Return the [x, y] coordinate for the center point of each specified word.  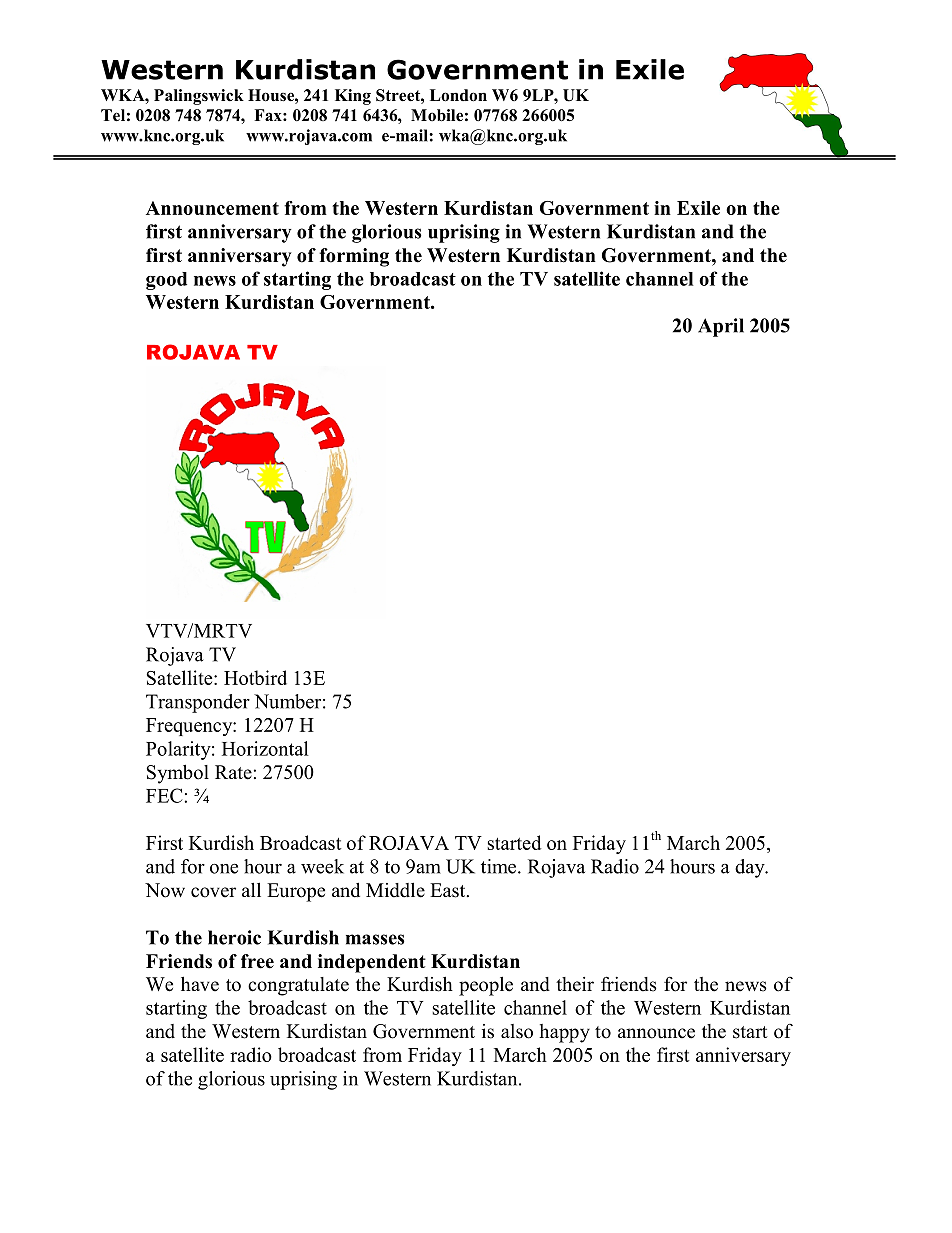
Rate [233, 772]
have [200, 984]
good [166, 281]
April [721, 327]
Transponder [198, 703]
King [353, 97]
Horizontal [265, 748]
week [322, 866]
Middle [395, 890]
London [458, 95]
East [449, 890]
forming [354, 257]
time [500, 866]
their [575, 984]
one [224, 869]
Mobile [437, 115]
